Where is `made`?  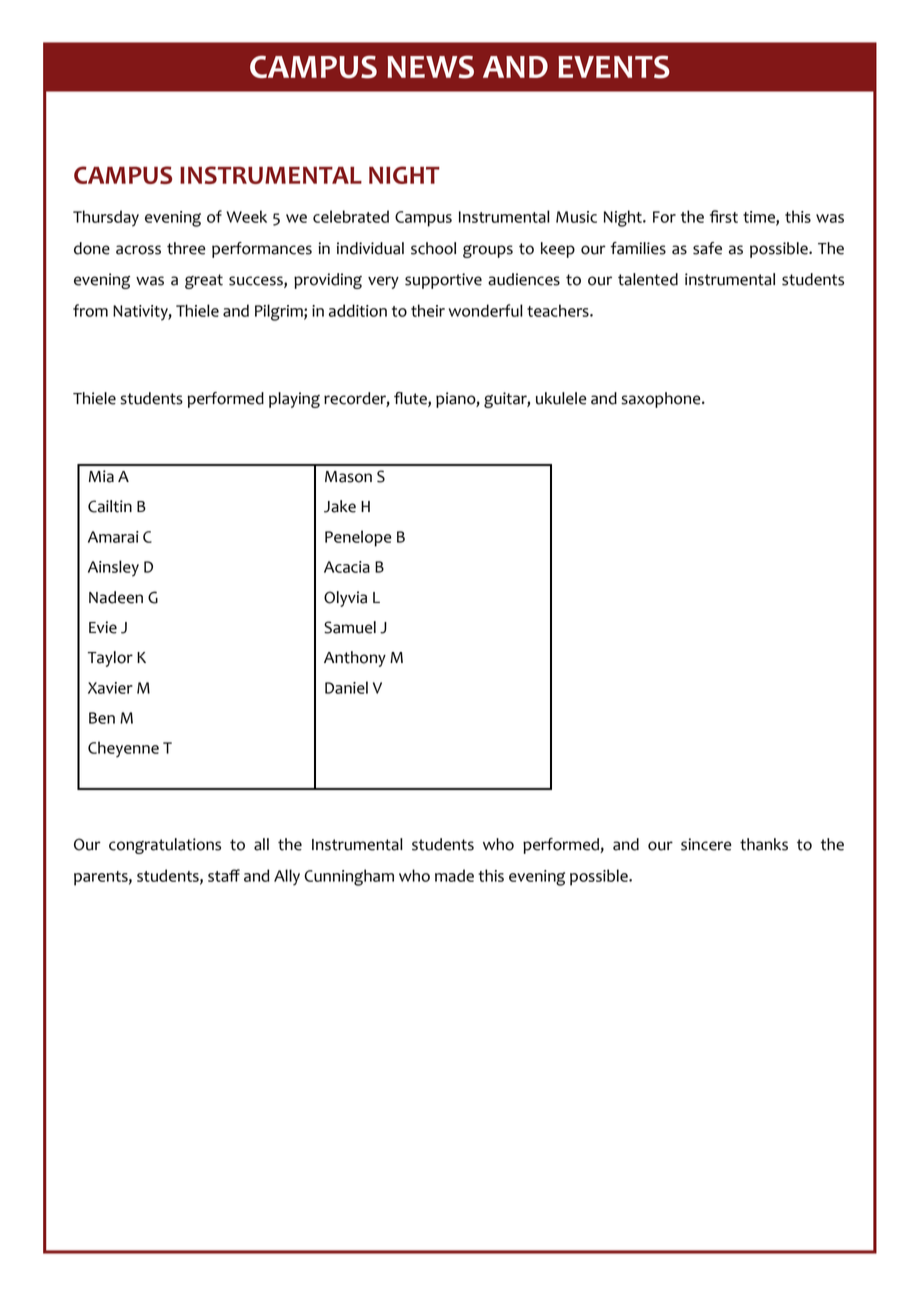 made is located at coordinates (454, 875).
